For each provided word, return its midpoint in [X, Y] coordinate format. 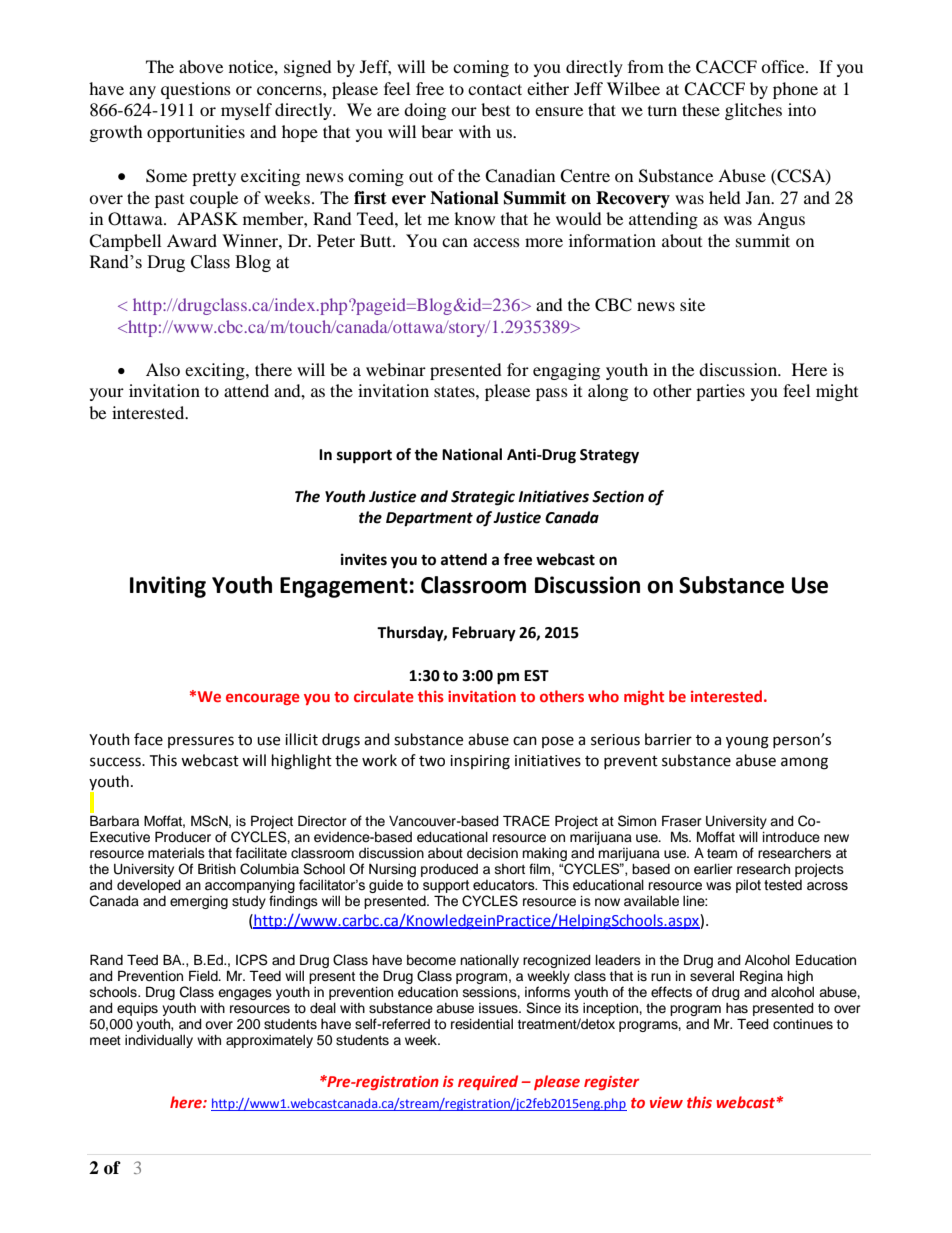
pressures [201, 742]
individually [159, 1041]
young [747, 742]
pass [552, 394]
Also [163, 369]
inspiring [480, 762]
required [488, 1082]
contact [495, 89]
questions [196, 90]
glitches [753, 111]
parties [720, 392]
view [666, 1102]
